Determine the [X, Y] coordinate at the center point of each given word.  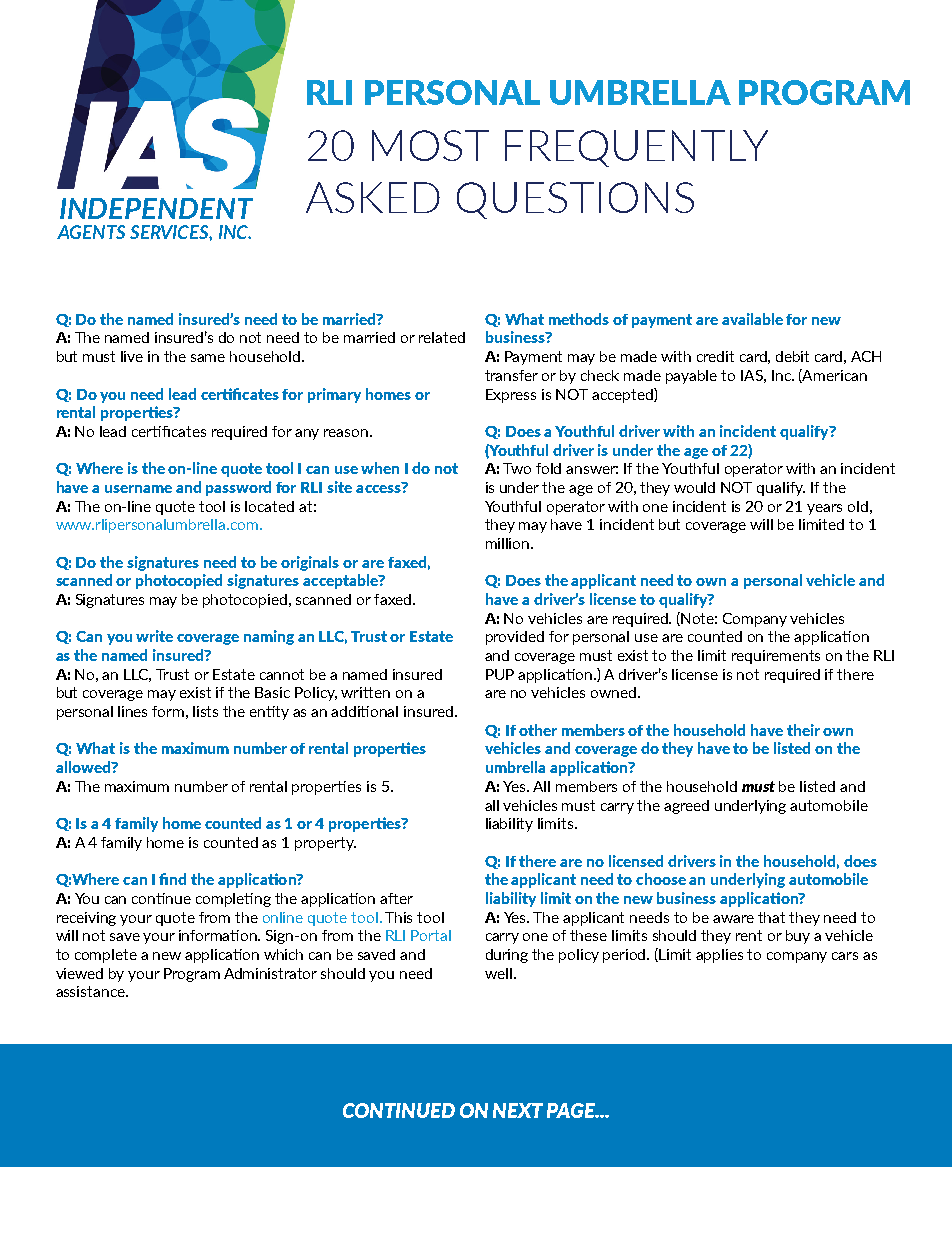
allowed [84, 767]
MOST [430, 145]
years [824, 509]
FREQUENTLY [636, 148]
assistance [91, 991]
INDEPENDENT [156, 208]
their [803, 730]
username [138, 489]
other [538, 730]
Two [517, 468]
